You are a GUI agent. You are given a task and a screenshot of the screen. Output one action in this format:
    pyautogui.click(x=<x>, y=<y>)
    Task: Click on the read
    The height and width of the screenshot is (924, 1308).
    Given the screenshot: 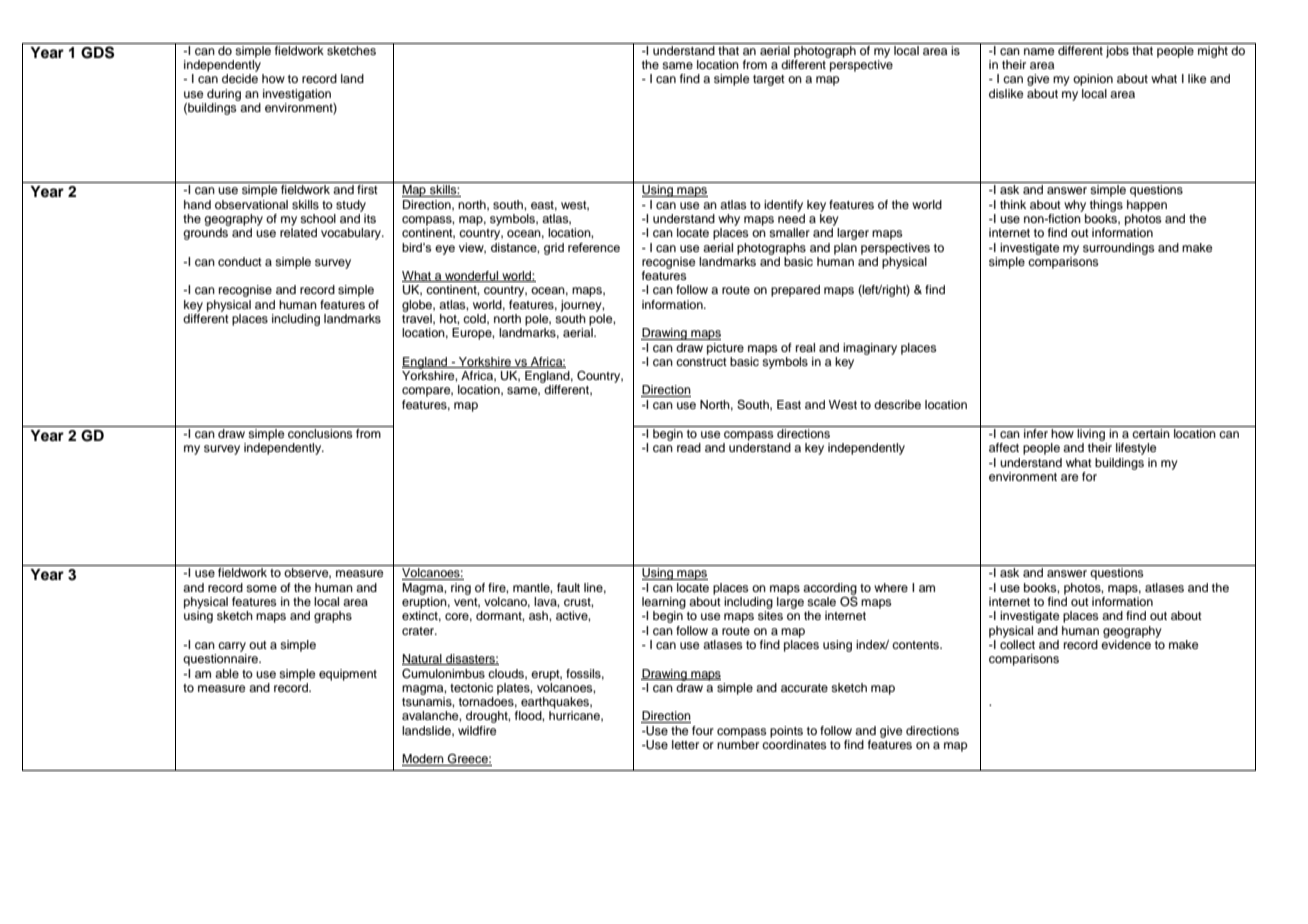 What is the action you would take?
    pyautogui.click(x=689, y=447)
